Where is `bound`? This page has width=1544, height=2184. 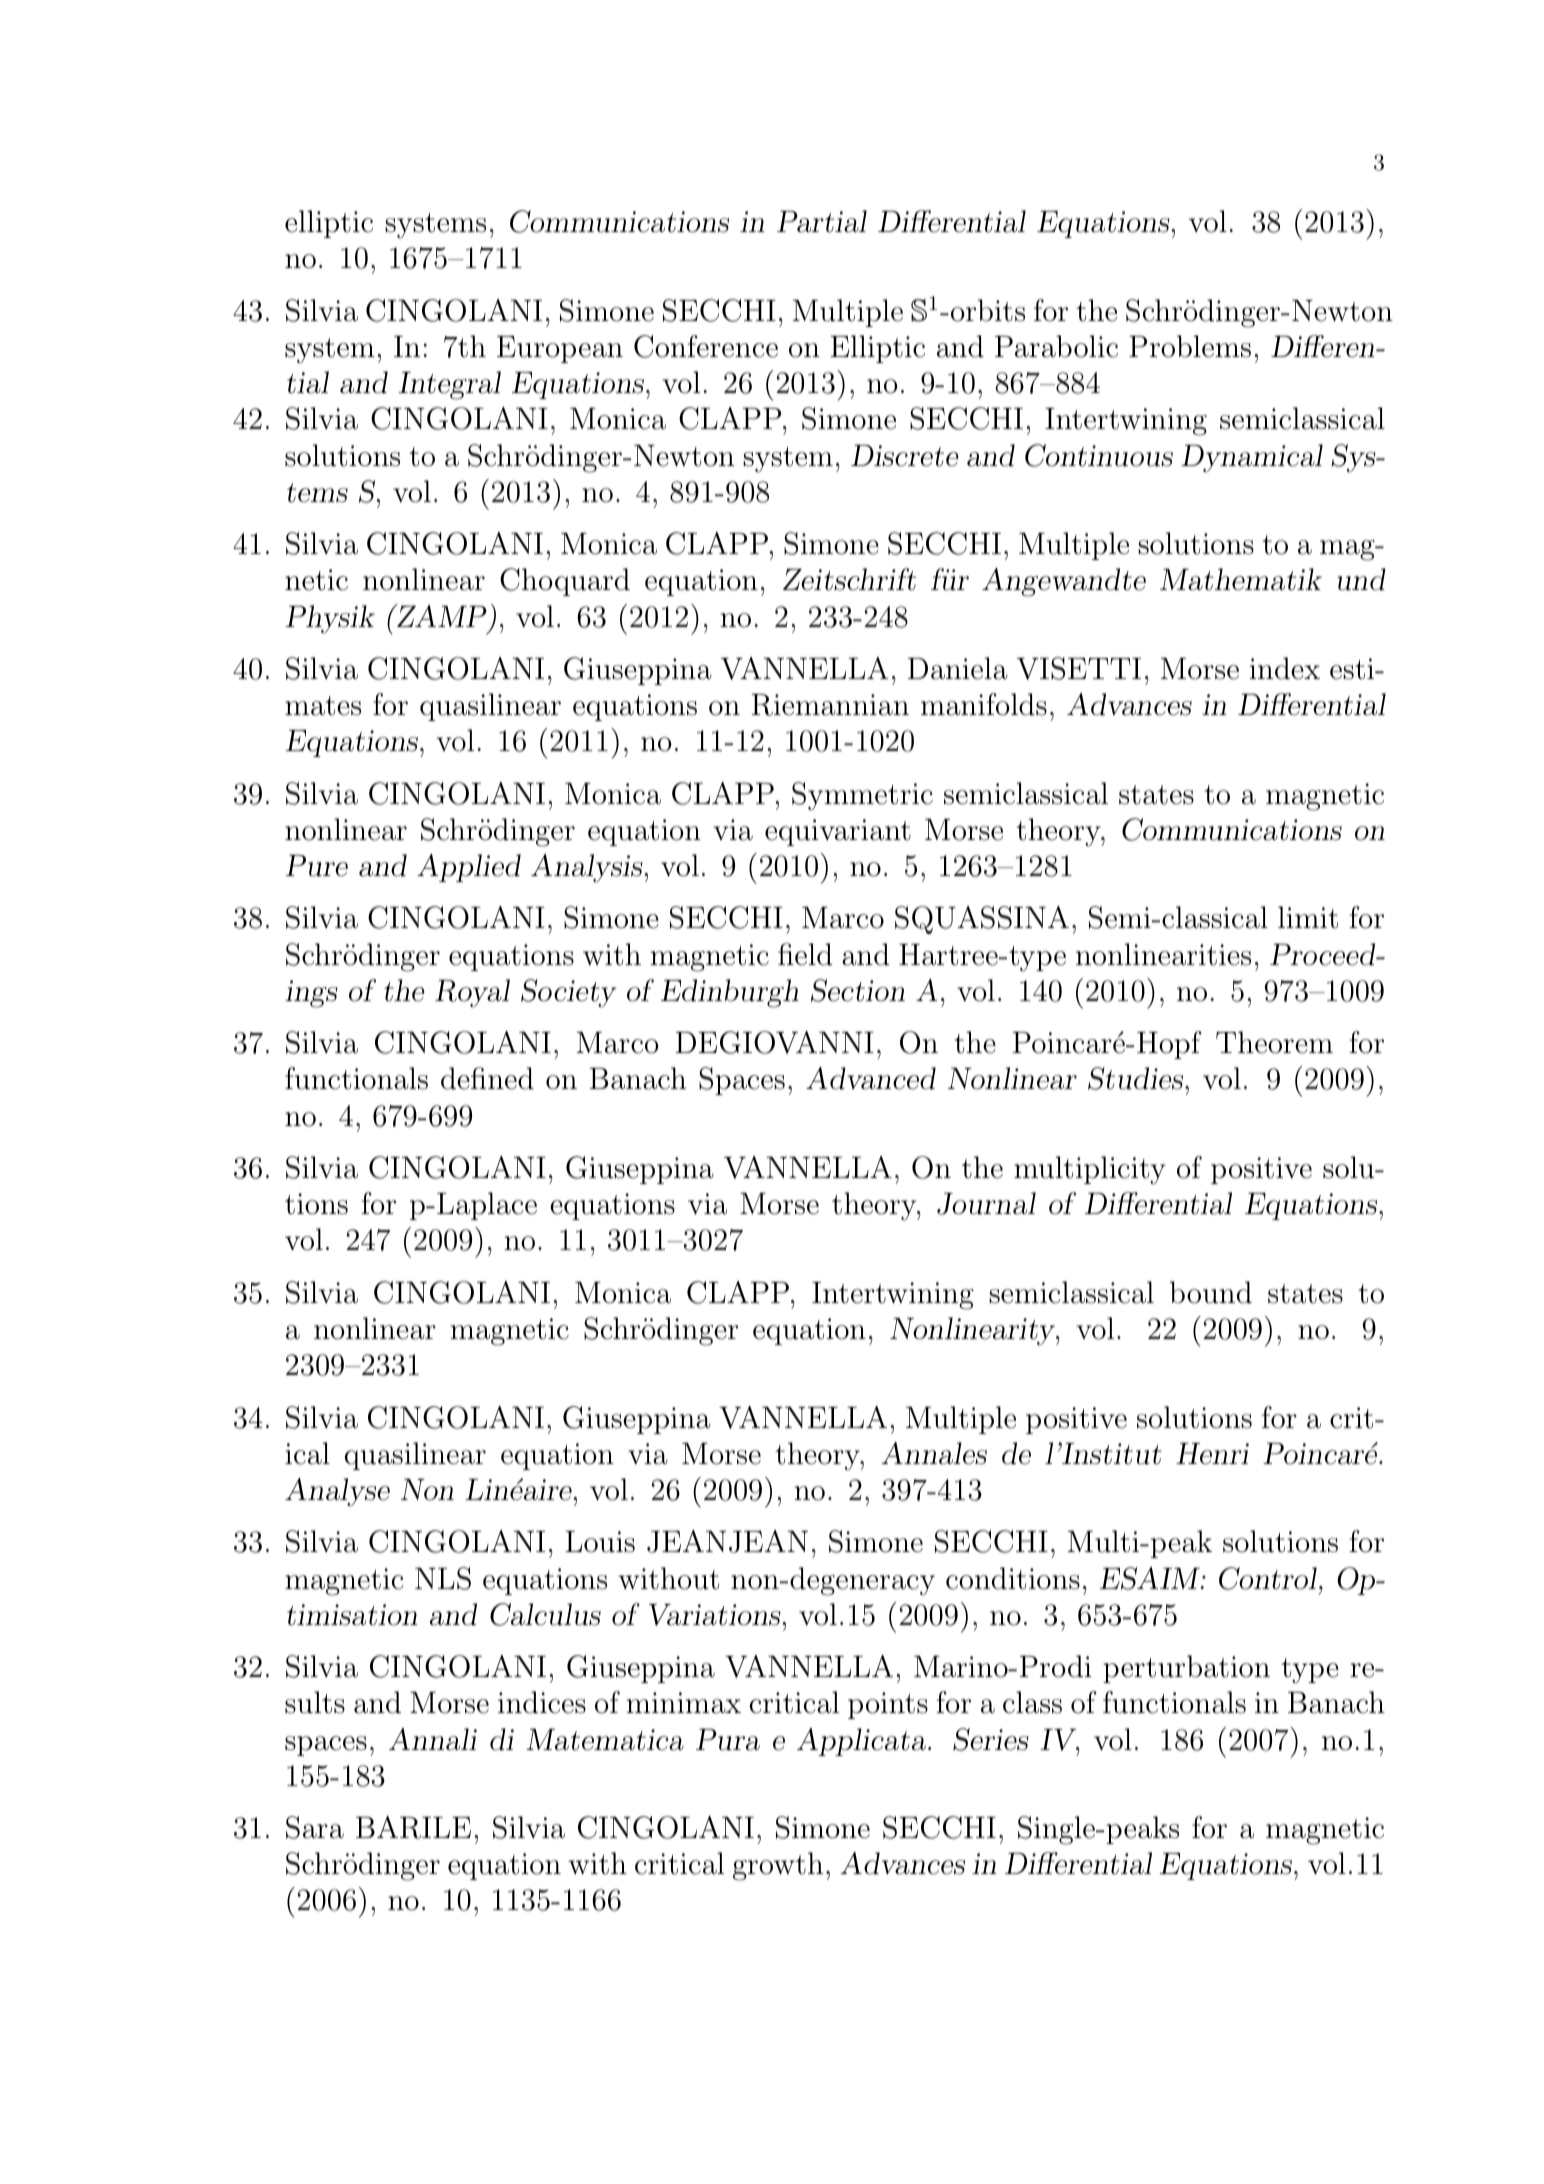 bound is located at coordinates (1211, 1292).
